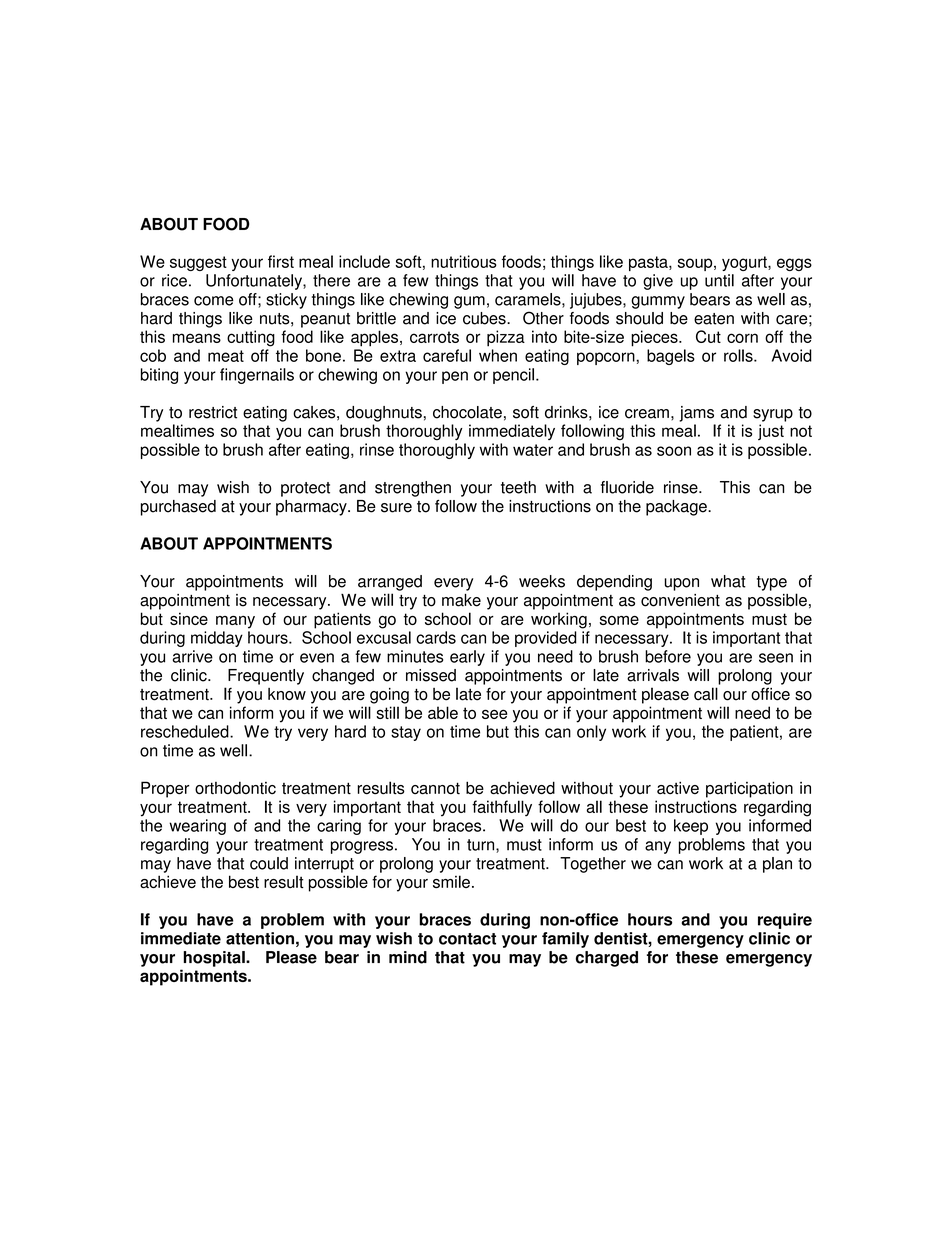 The height and width of the image is (1233, 952). I want to click on call, so click(706, 694).
